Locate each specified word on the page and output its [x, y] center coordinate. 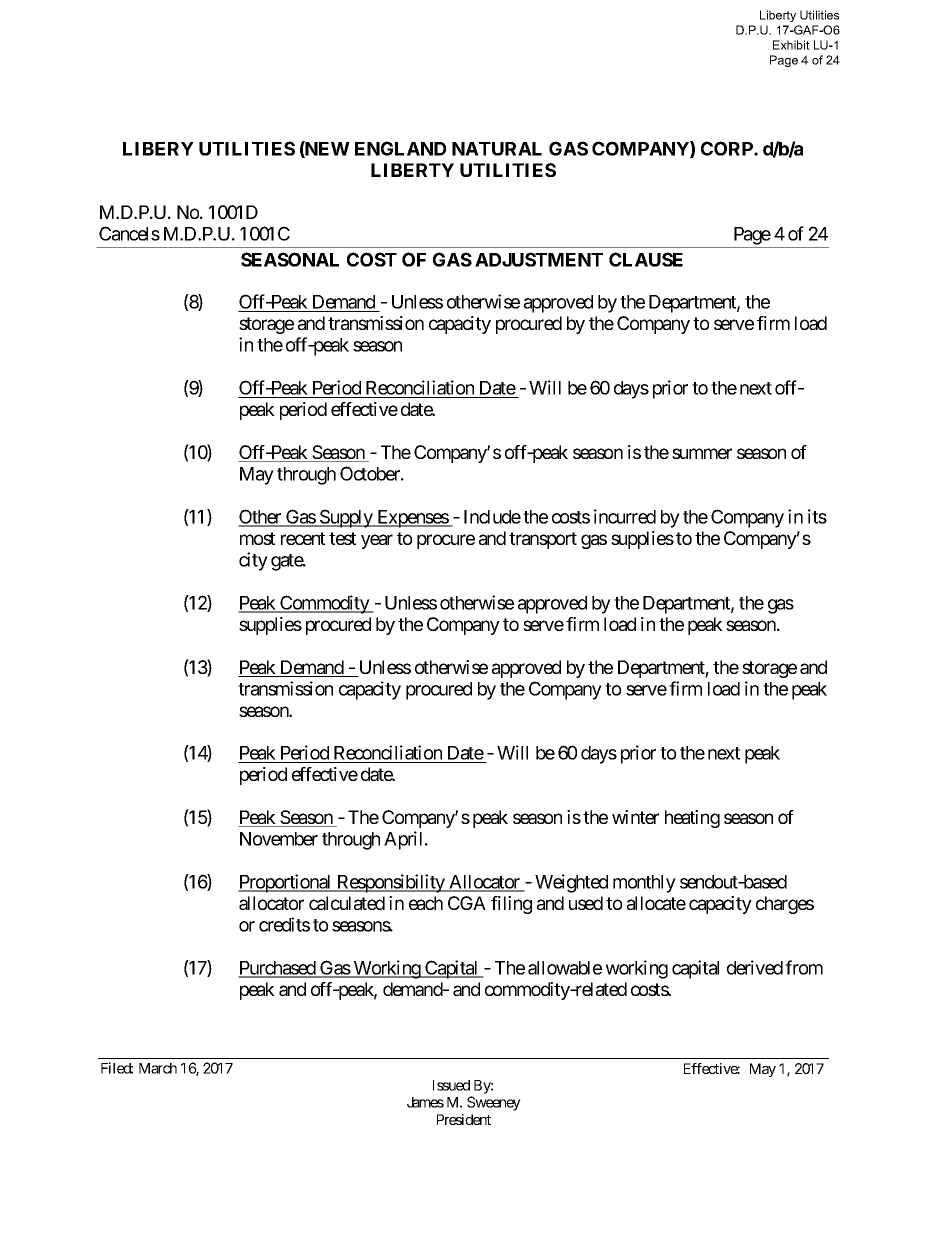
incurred [625, 516]
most [257, 538]
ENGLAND [400, 148]
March [158, 1068]
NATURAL [497, 149]
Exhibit [791, 45]
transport [543, 540]
